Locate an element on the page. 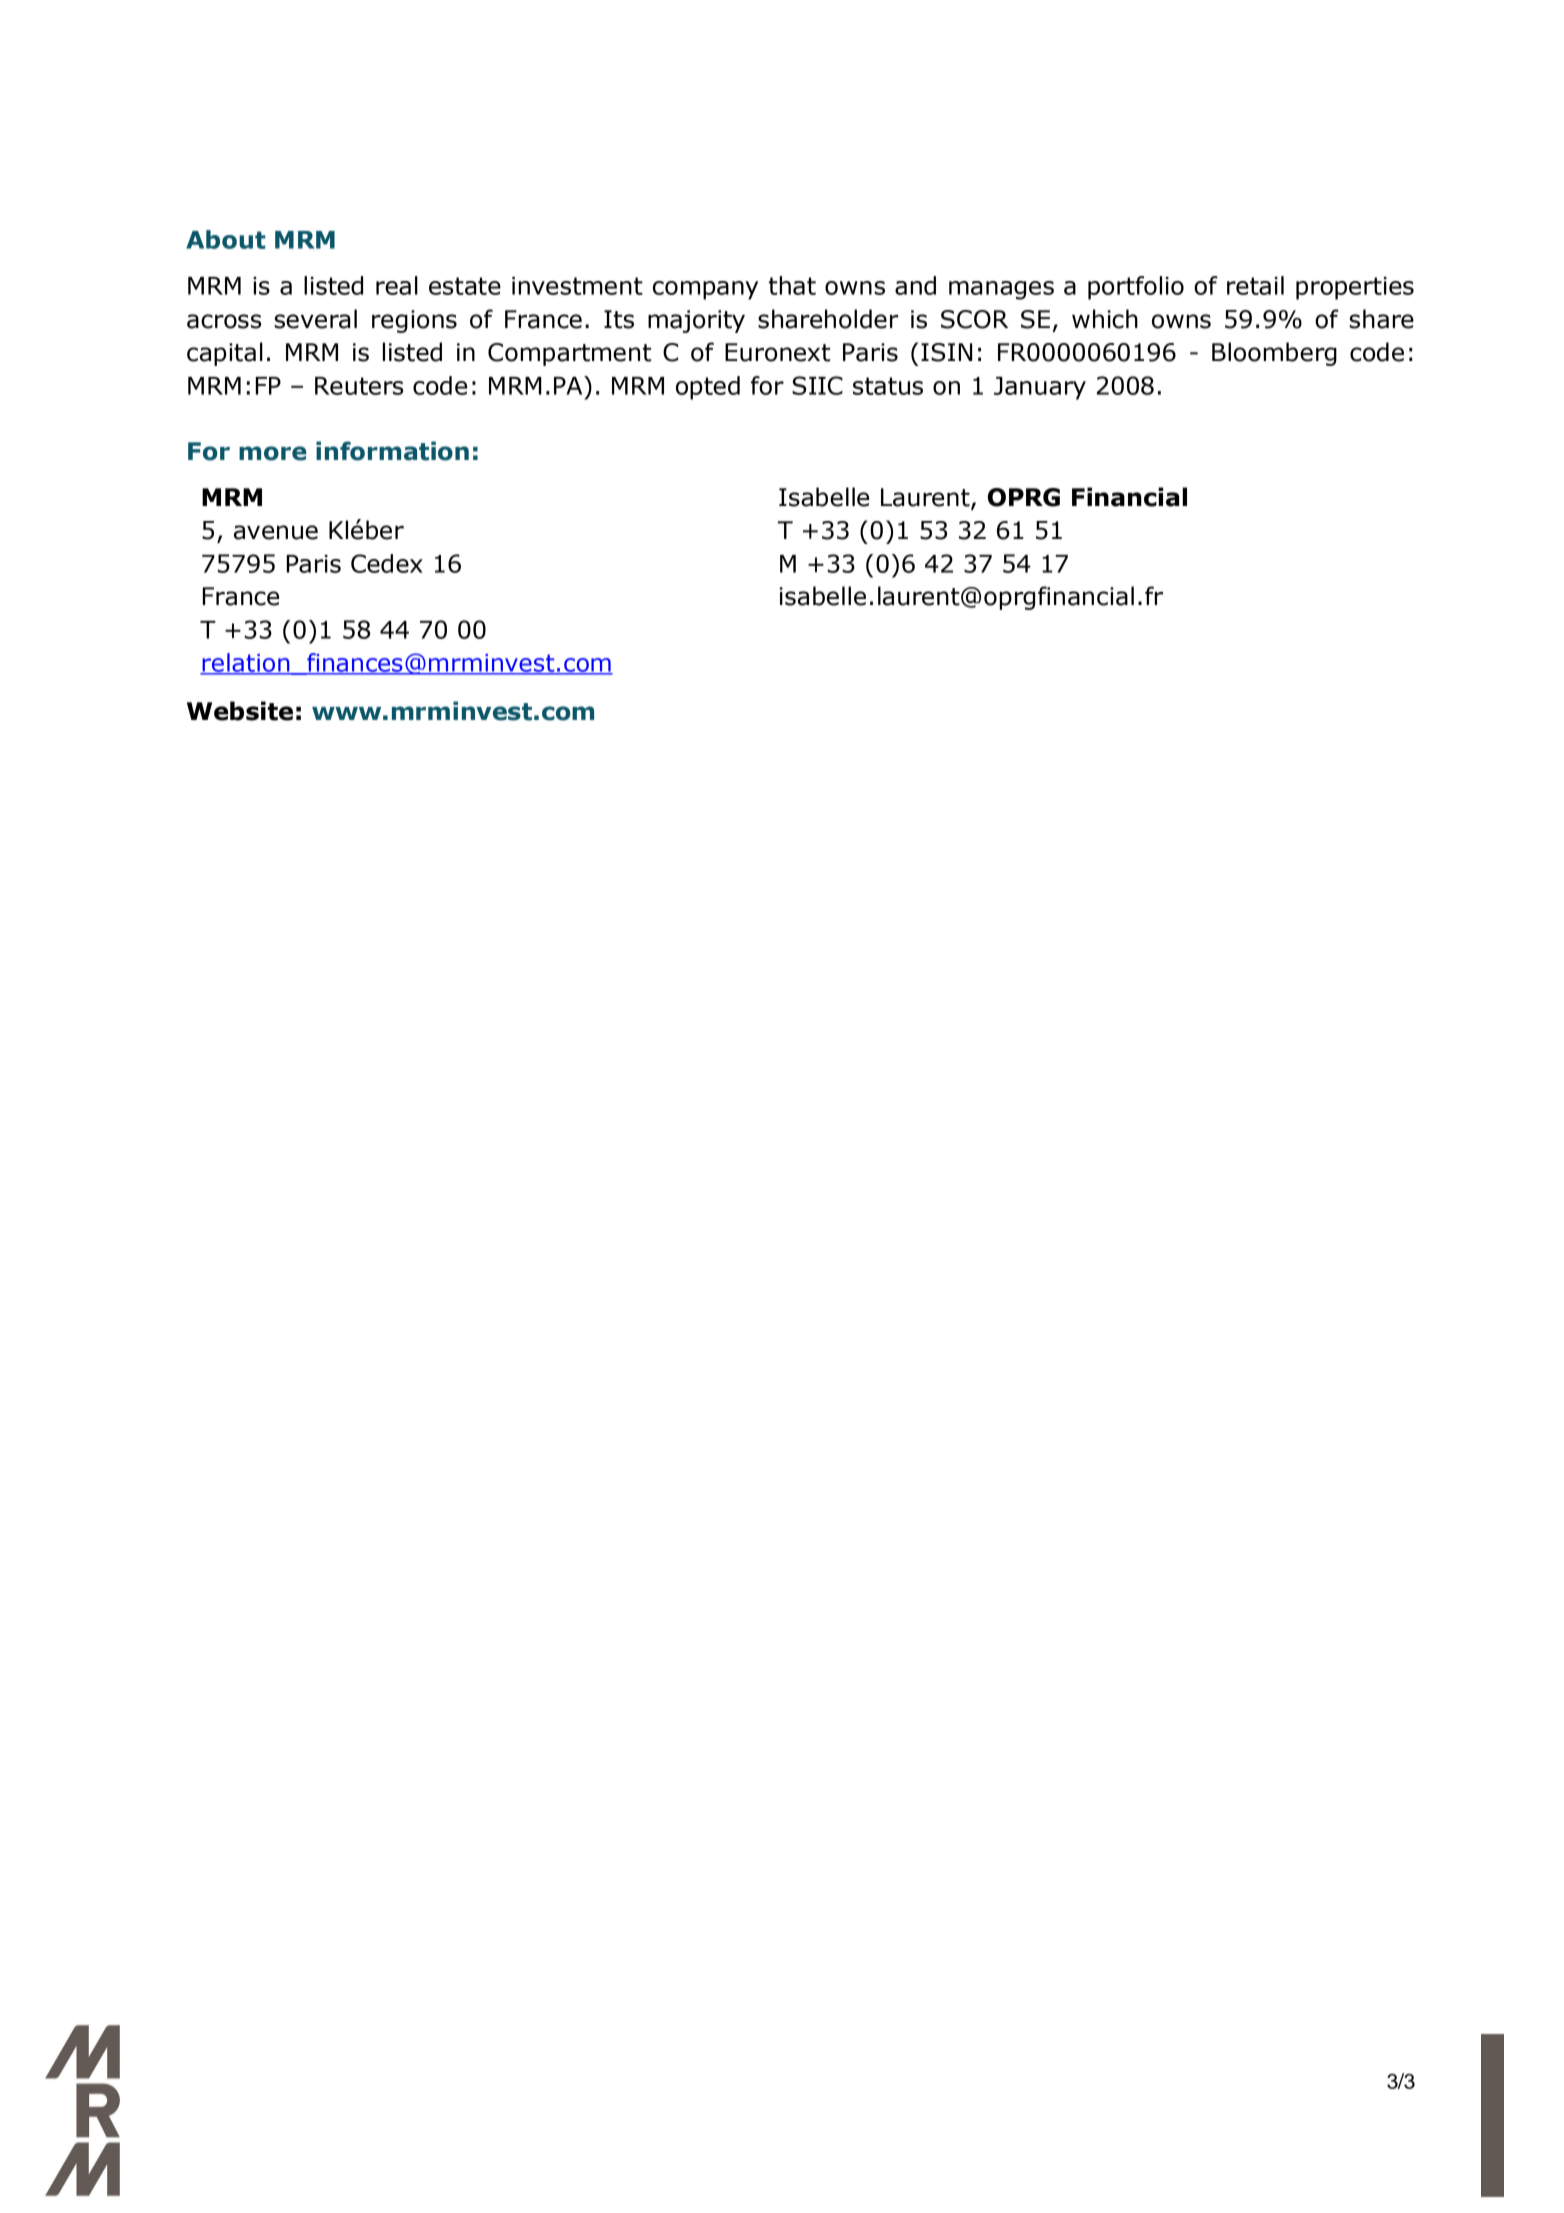 The image size is (1564, 2213). opted is located at coordinates (708, 388).
